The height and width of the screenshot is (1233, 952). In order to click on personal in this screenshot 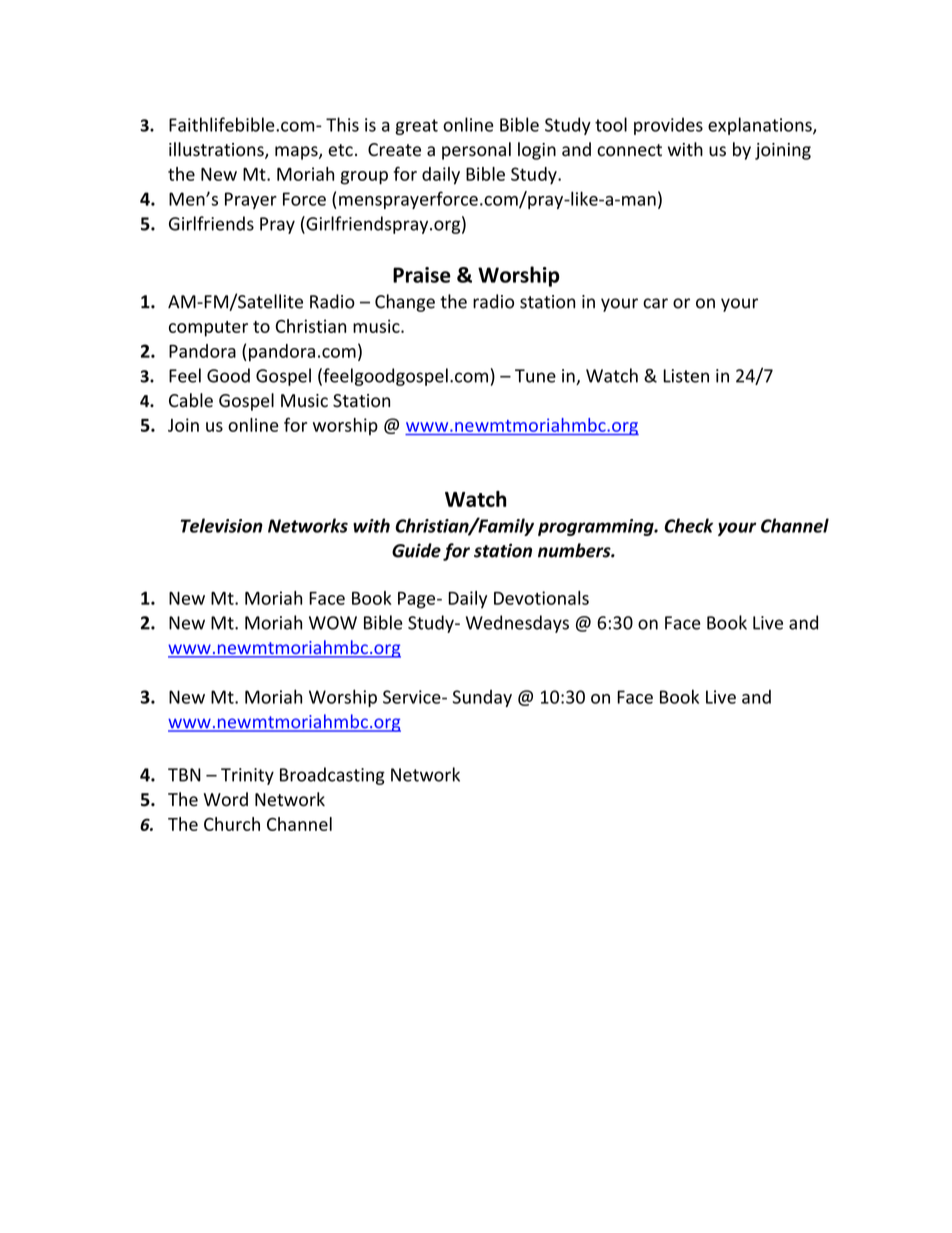, I will do `click(476, 151)`.
